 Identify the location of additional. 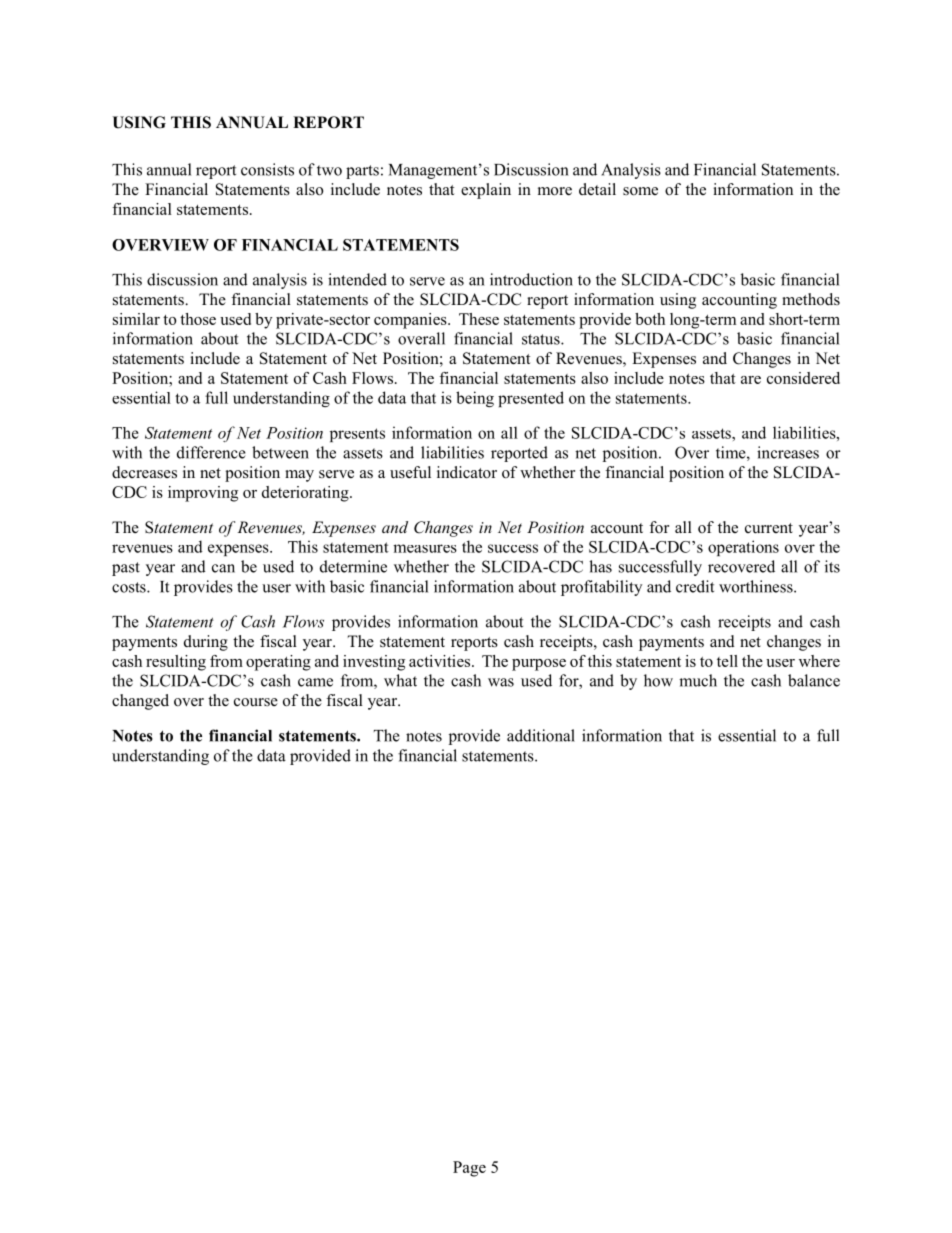
(541, 735).
